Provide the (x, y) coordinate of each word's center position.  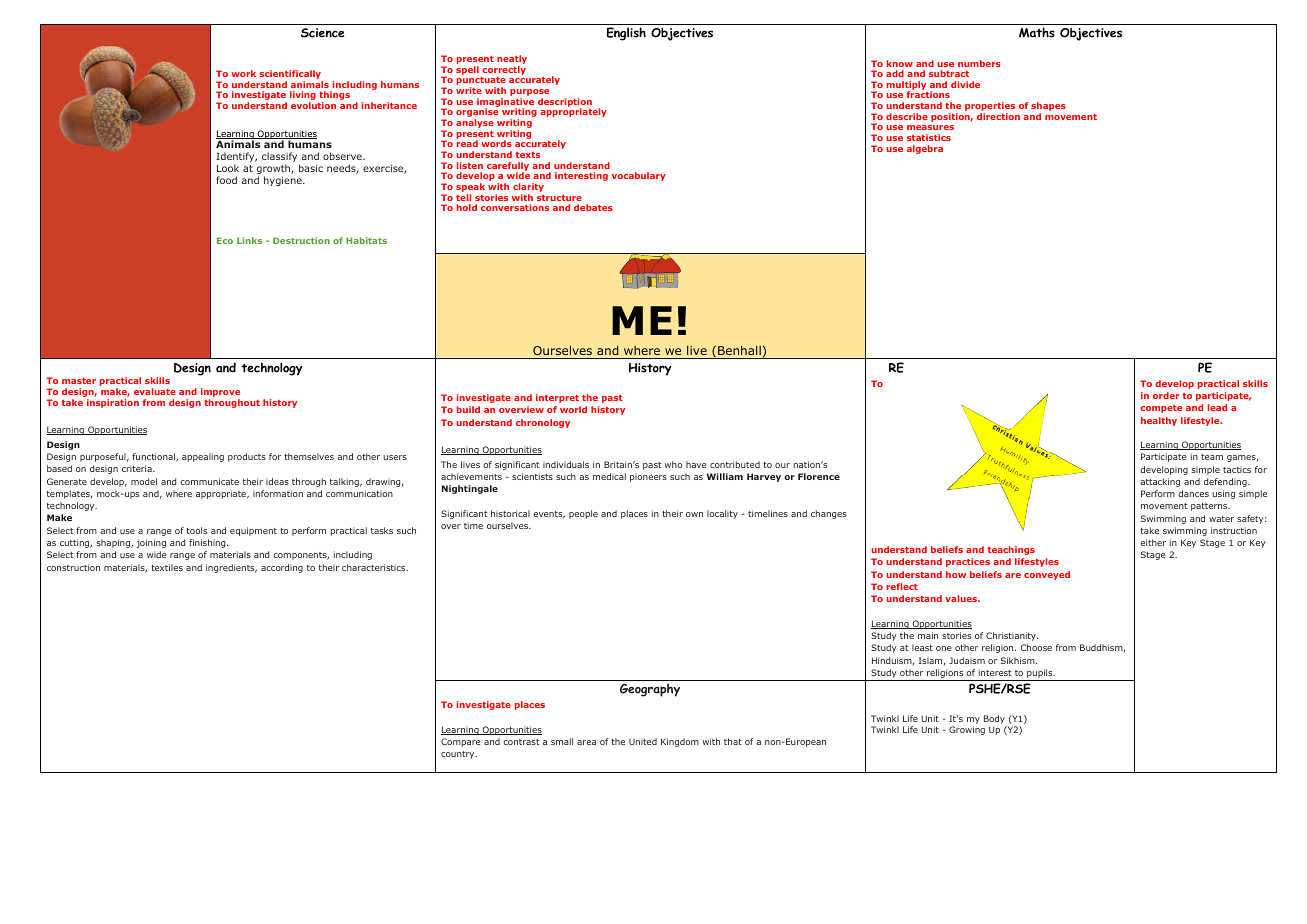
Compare (460, 742)
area (586, 742)
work (243, 73)
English (626, 34)
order (1166, 395)
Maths (1037, 32)
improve (220, 394)
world (573, 409)
